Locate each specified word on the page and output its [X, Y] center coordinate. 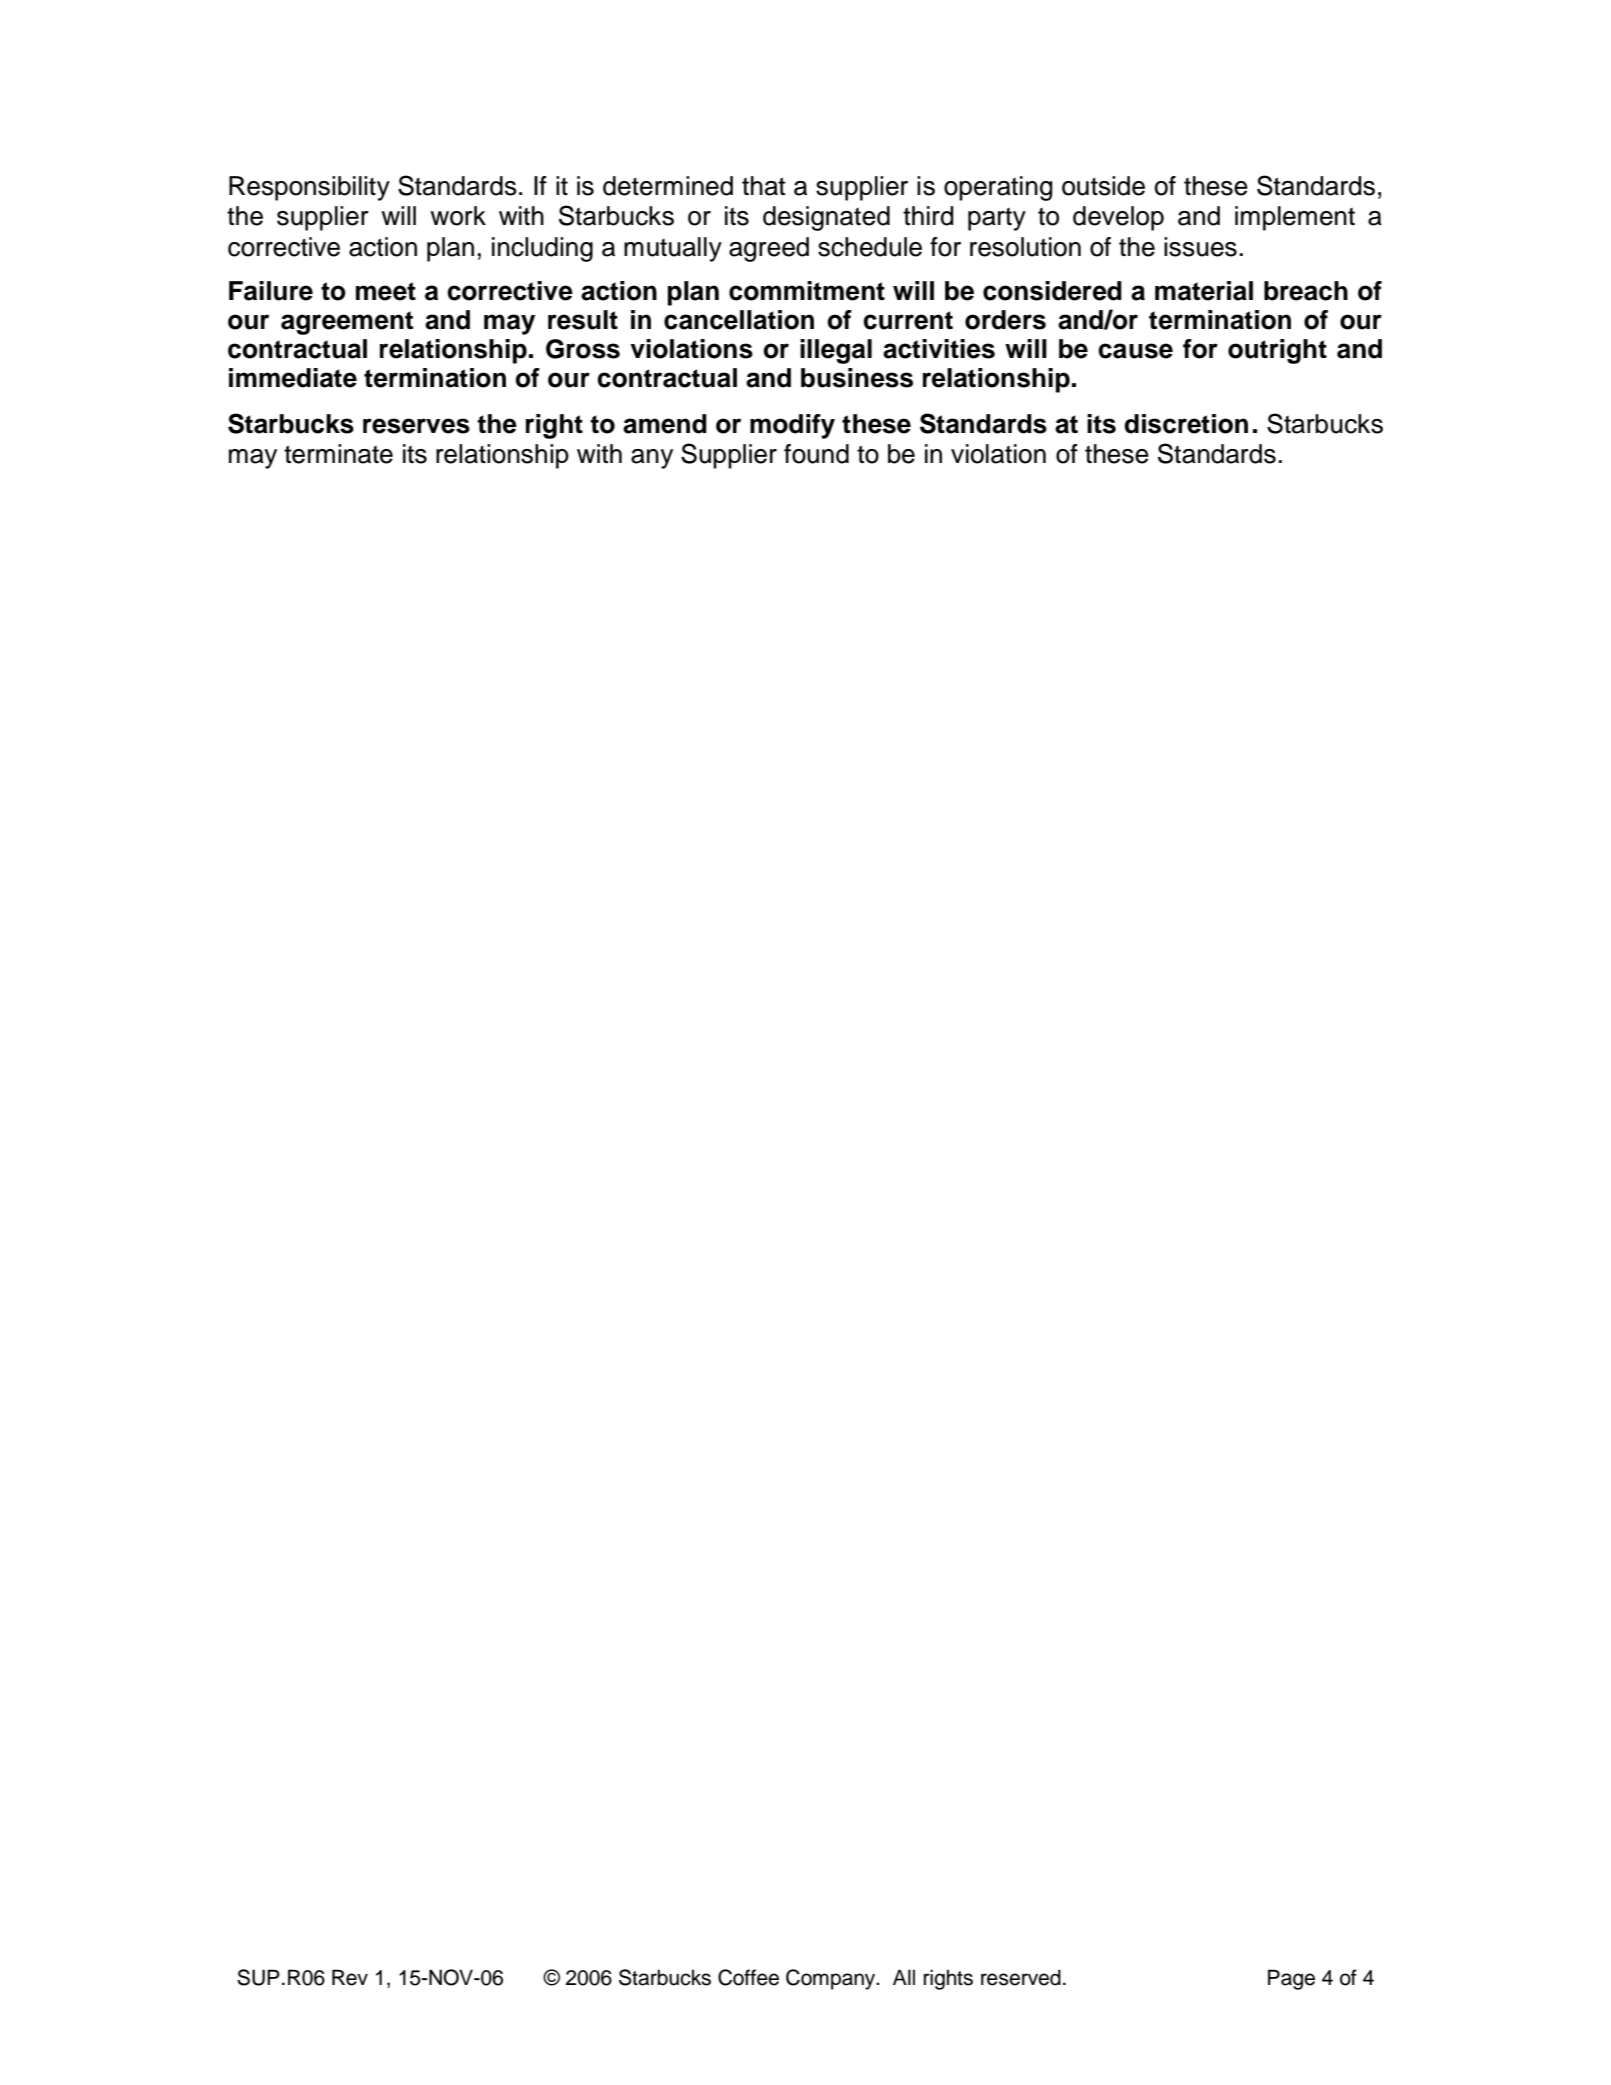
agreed [769, 249]
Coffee [748, 1977]
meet [386, 291]
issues [1200, 247]
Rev [350, 1977]
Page [1291, 1979]
